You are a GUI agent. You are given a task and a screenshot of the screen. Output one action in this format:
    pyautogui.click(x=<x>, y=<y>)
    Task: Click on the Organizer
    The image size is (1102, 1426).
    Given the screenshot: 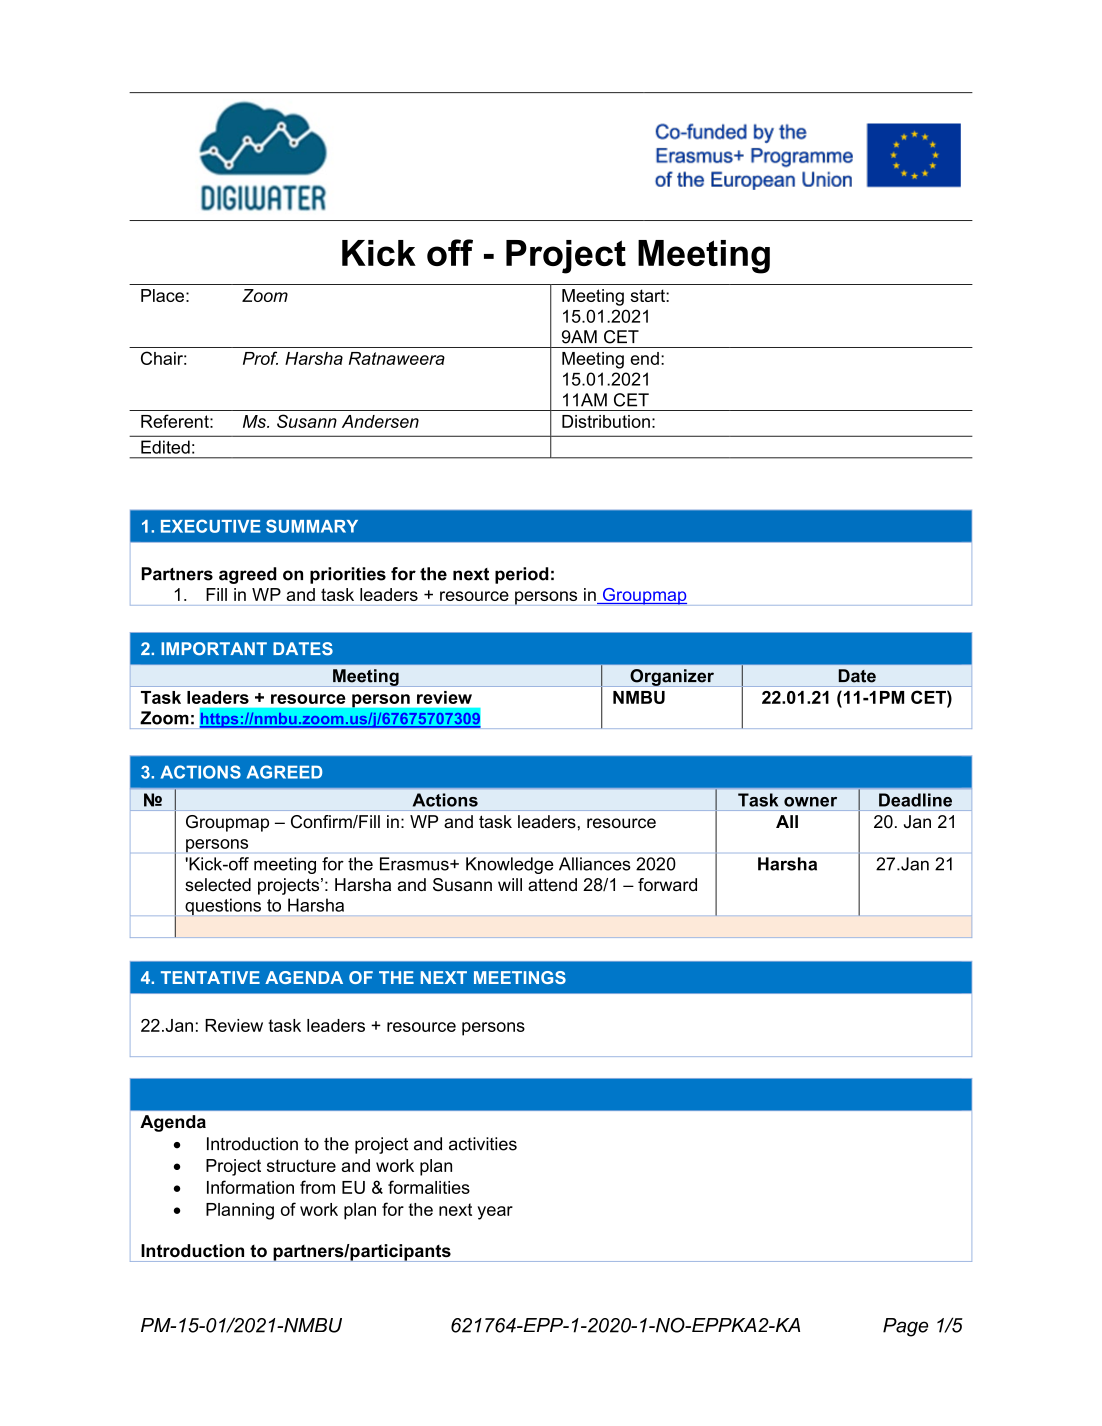 What is the action you would take?
    pyautogui.click(x=672, y=678)
